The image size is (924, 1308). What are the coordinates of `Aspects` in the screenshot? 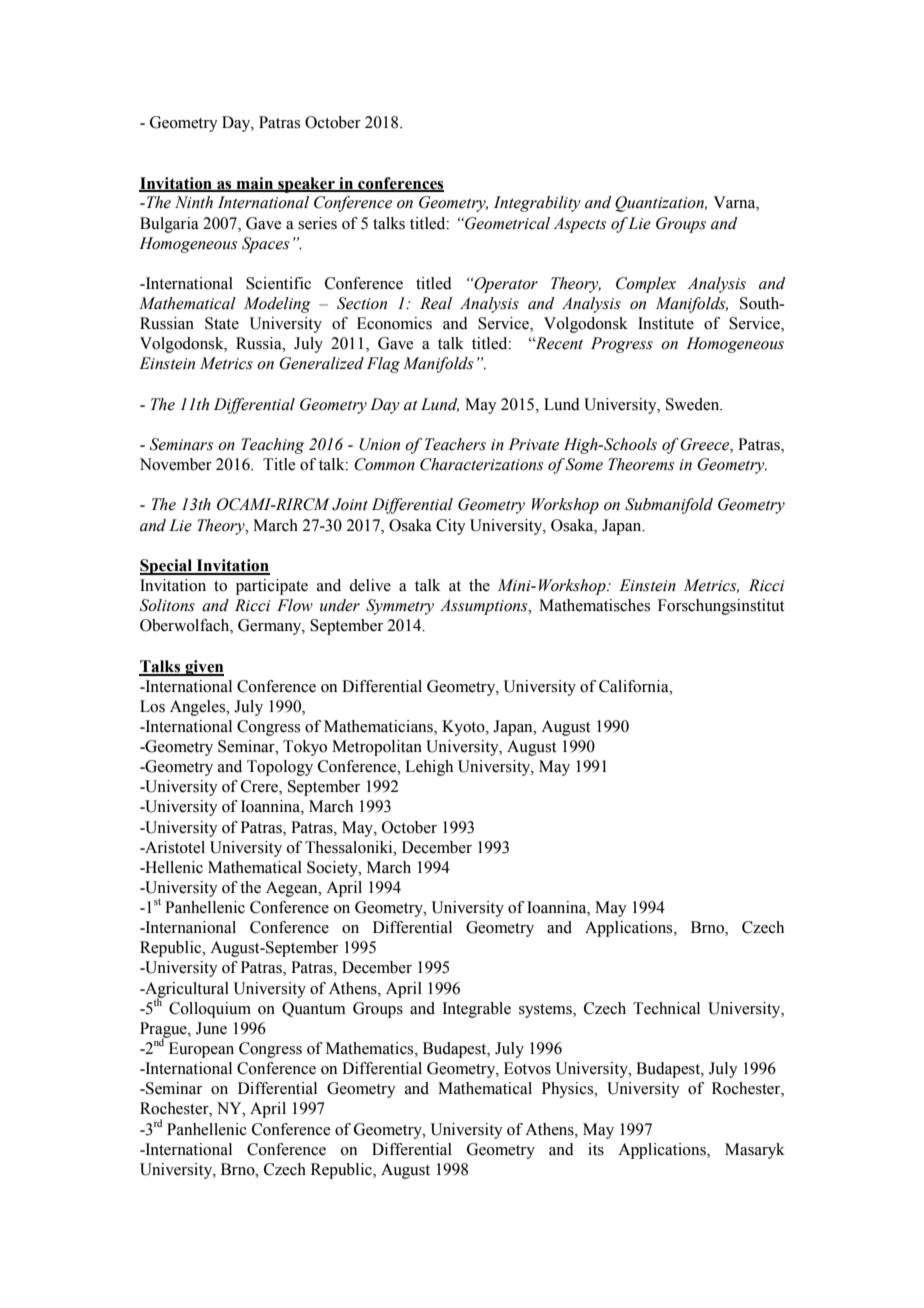 It's located at (580, 225).
